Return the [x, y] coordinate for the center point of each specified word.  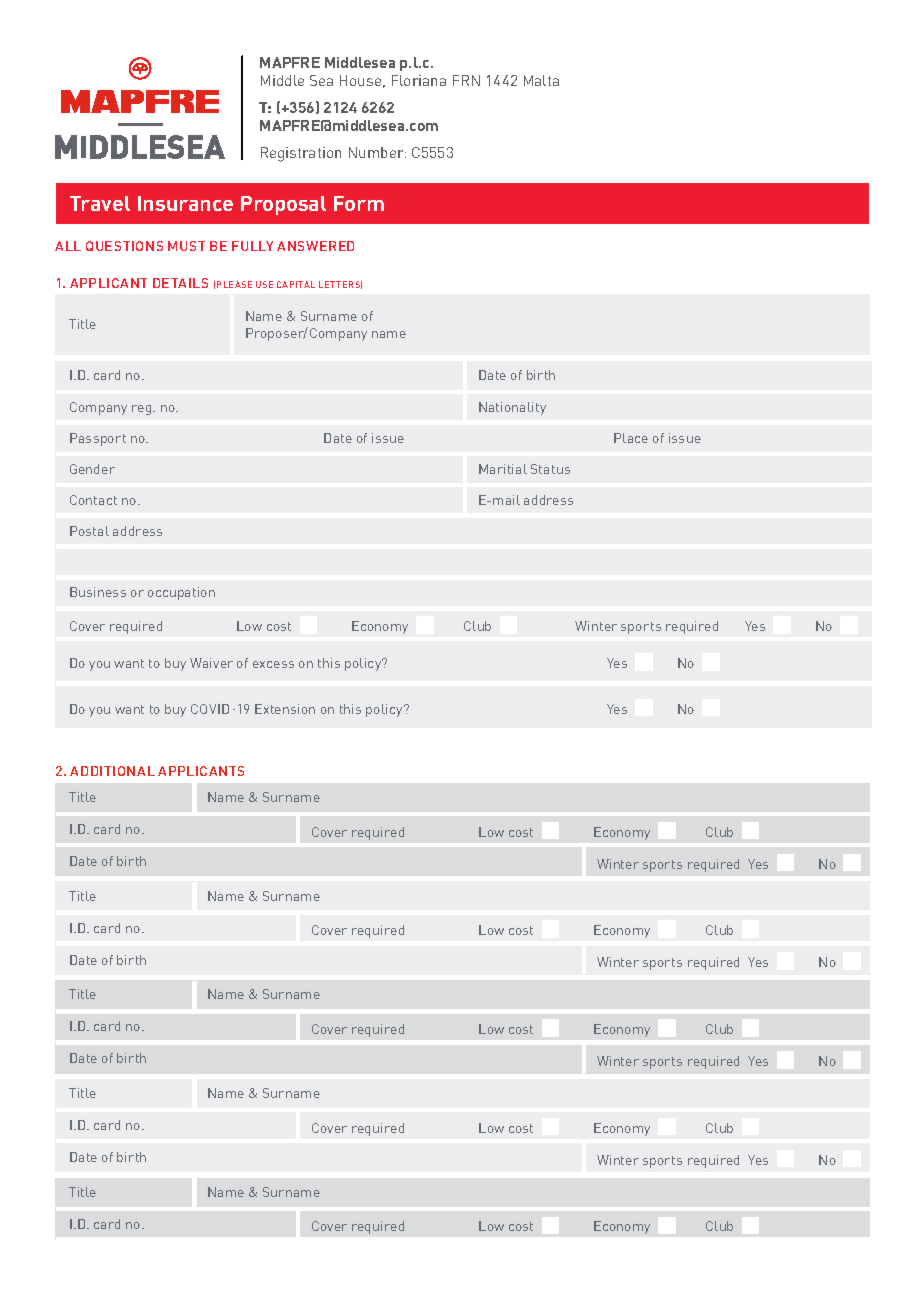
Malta [541, 80]
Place [631, 438]
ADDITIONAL [112, 771]
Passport [98, 439]
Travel [100, 203]
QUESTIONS [124, 246]
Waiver [211, 663]
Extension [285, 709]
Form [359, 203]
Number [377, 152]
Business [98, 592]
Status [550, 469]
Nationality [512, 408]
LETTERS [340, 285]
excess [273, 664]
